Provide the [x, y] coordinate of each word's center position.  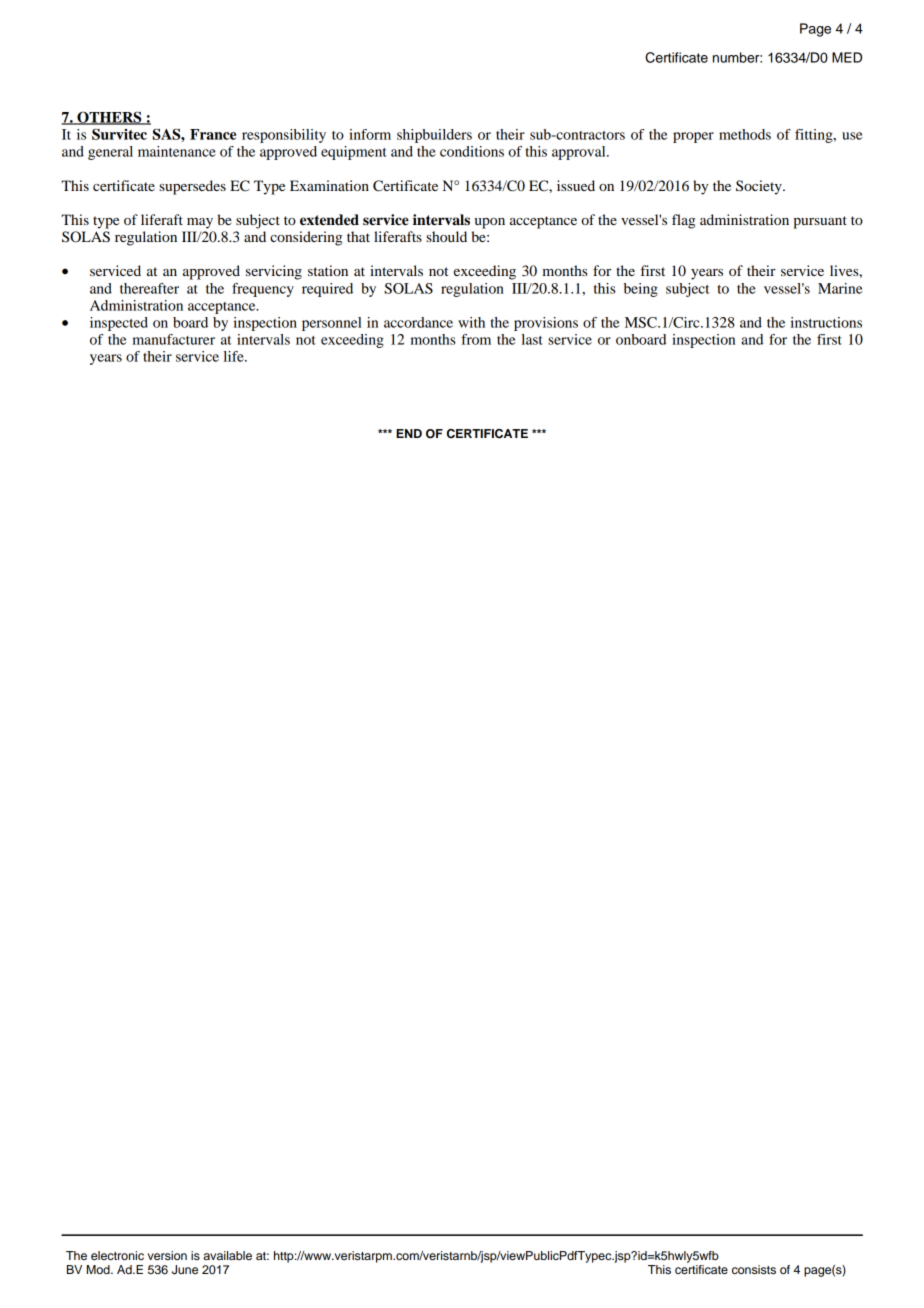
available [227, 1255]
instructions [826, 322]
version [167, 1255]
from [476, 339]
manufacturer [174, 339]
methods [745, 134]
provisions [546, 324]
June [185, 1270]
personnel [332, 324]
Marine [840, 288]
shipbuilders [434, 136]
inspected [119, 324]
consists [754, 1269]
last [532, 339]
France [213, 134]
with [471, 322]
